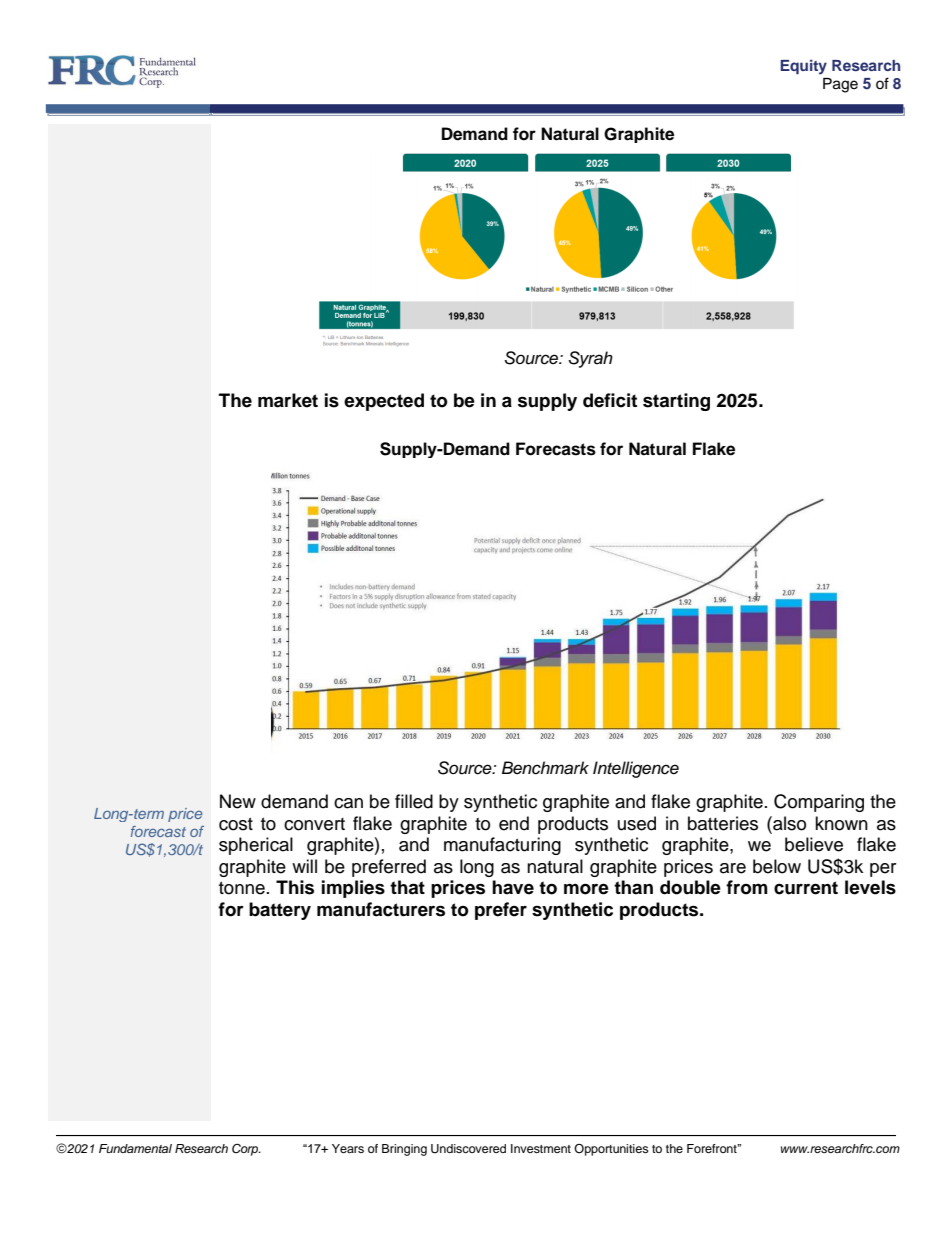  I want to click on Corp, so click(246, 1149).
